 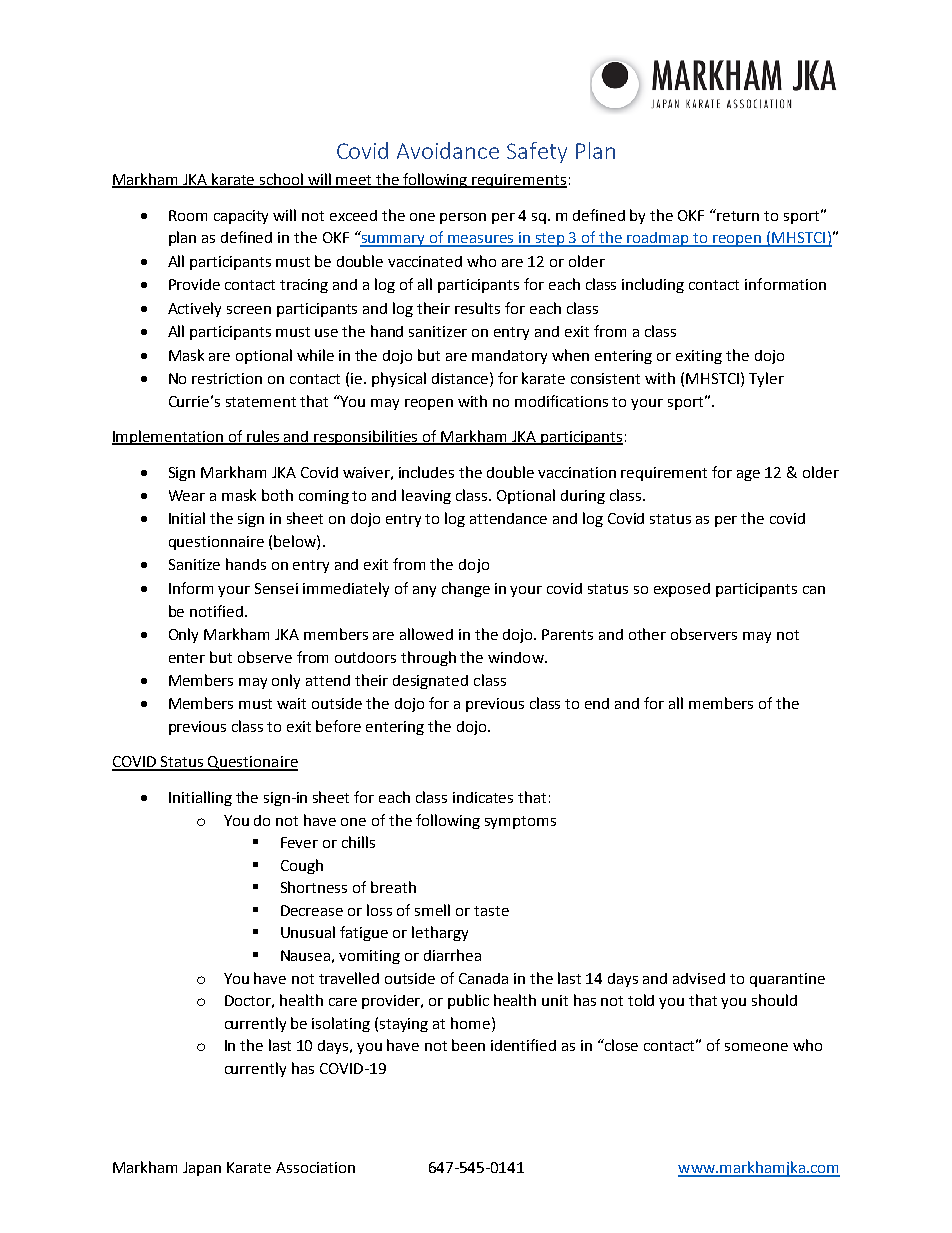 What do you see at coordinates (468, 1045) in the screenshot?
I see `been` at bounding box center [468, 1045].
